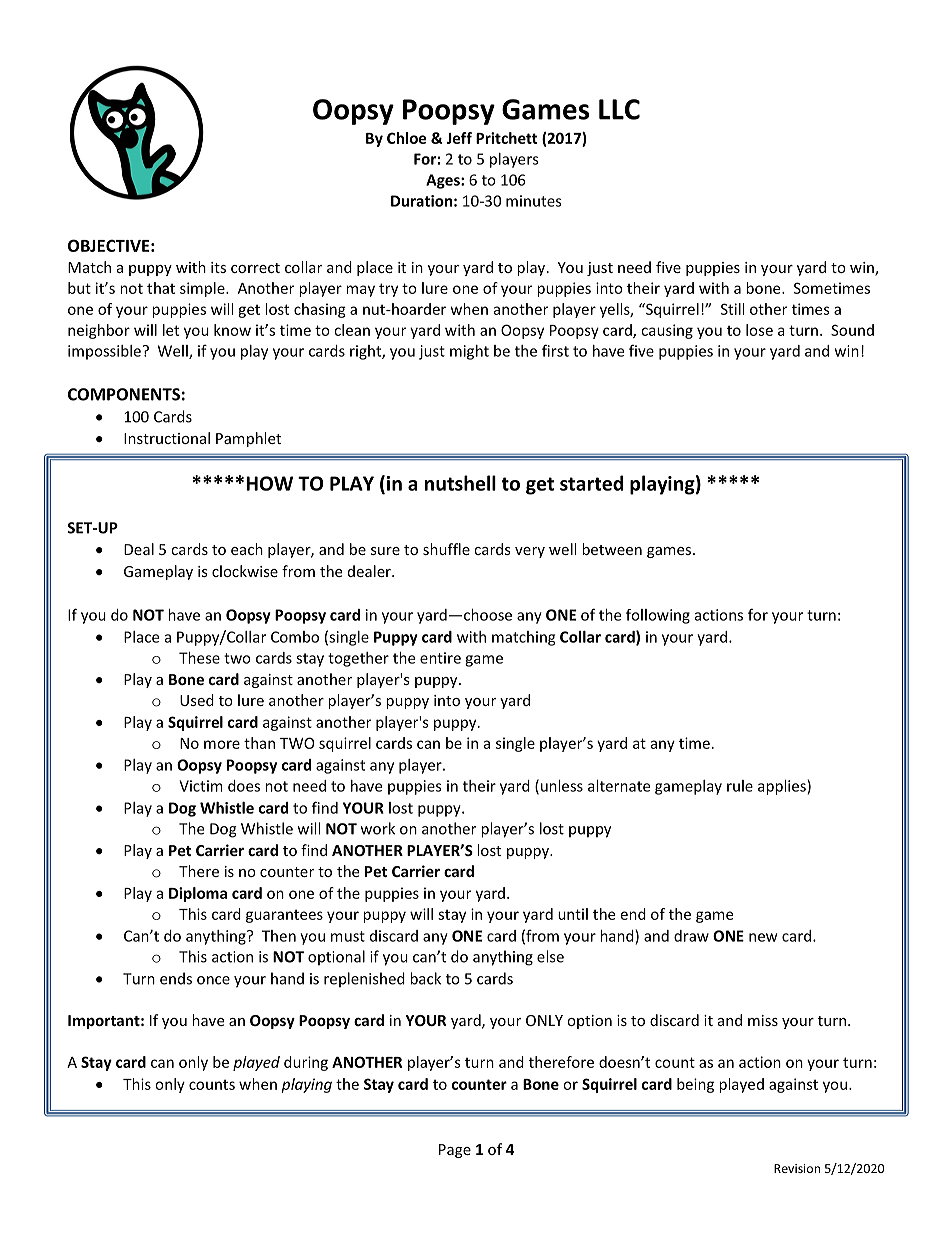 The width and height of the screenshot is (952, 1233). I want to click on its, so click(218, 267).
